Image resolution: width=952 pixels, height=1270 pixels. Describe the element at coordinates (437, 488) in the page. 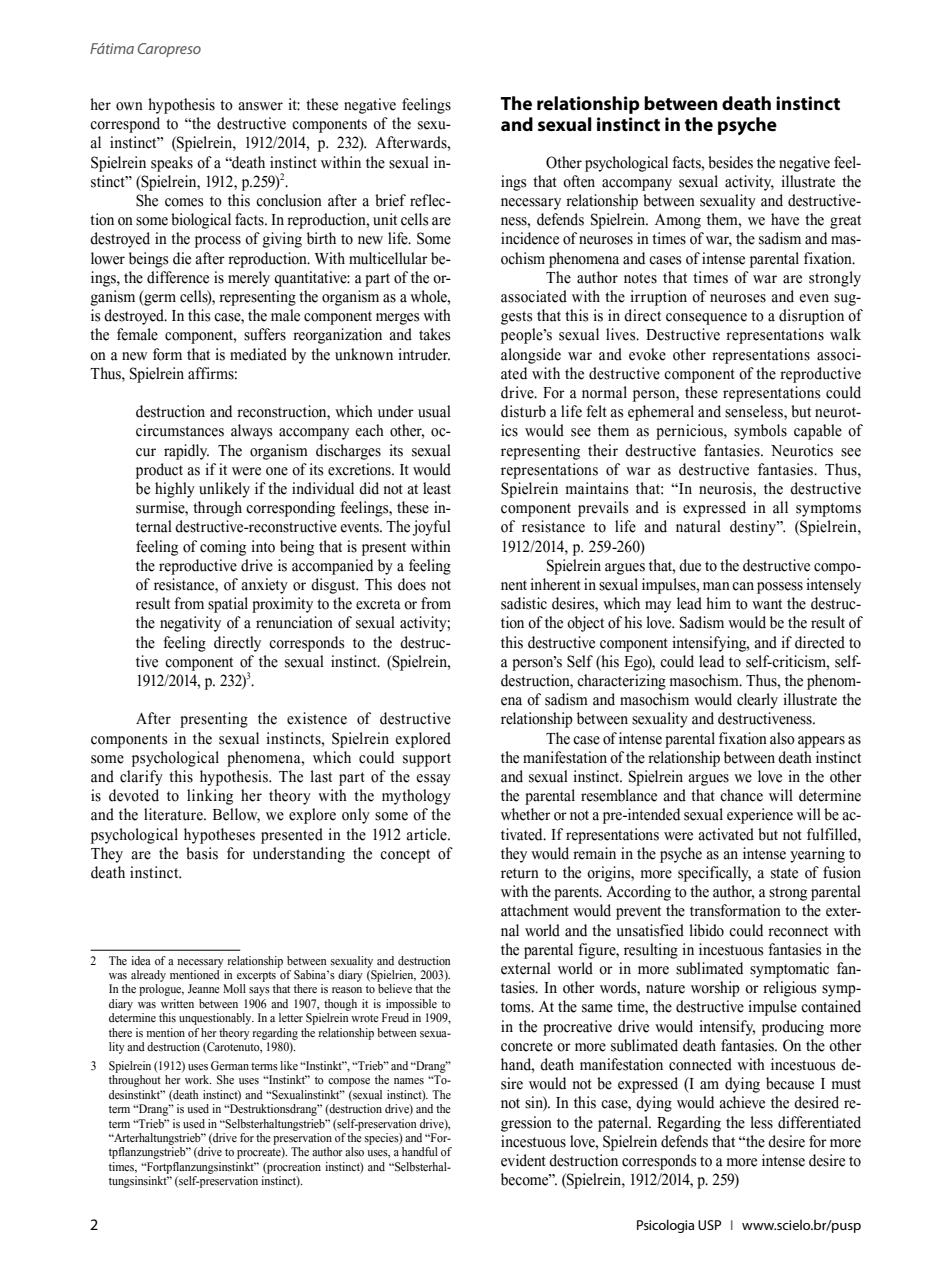

I see `least` at that location.
